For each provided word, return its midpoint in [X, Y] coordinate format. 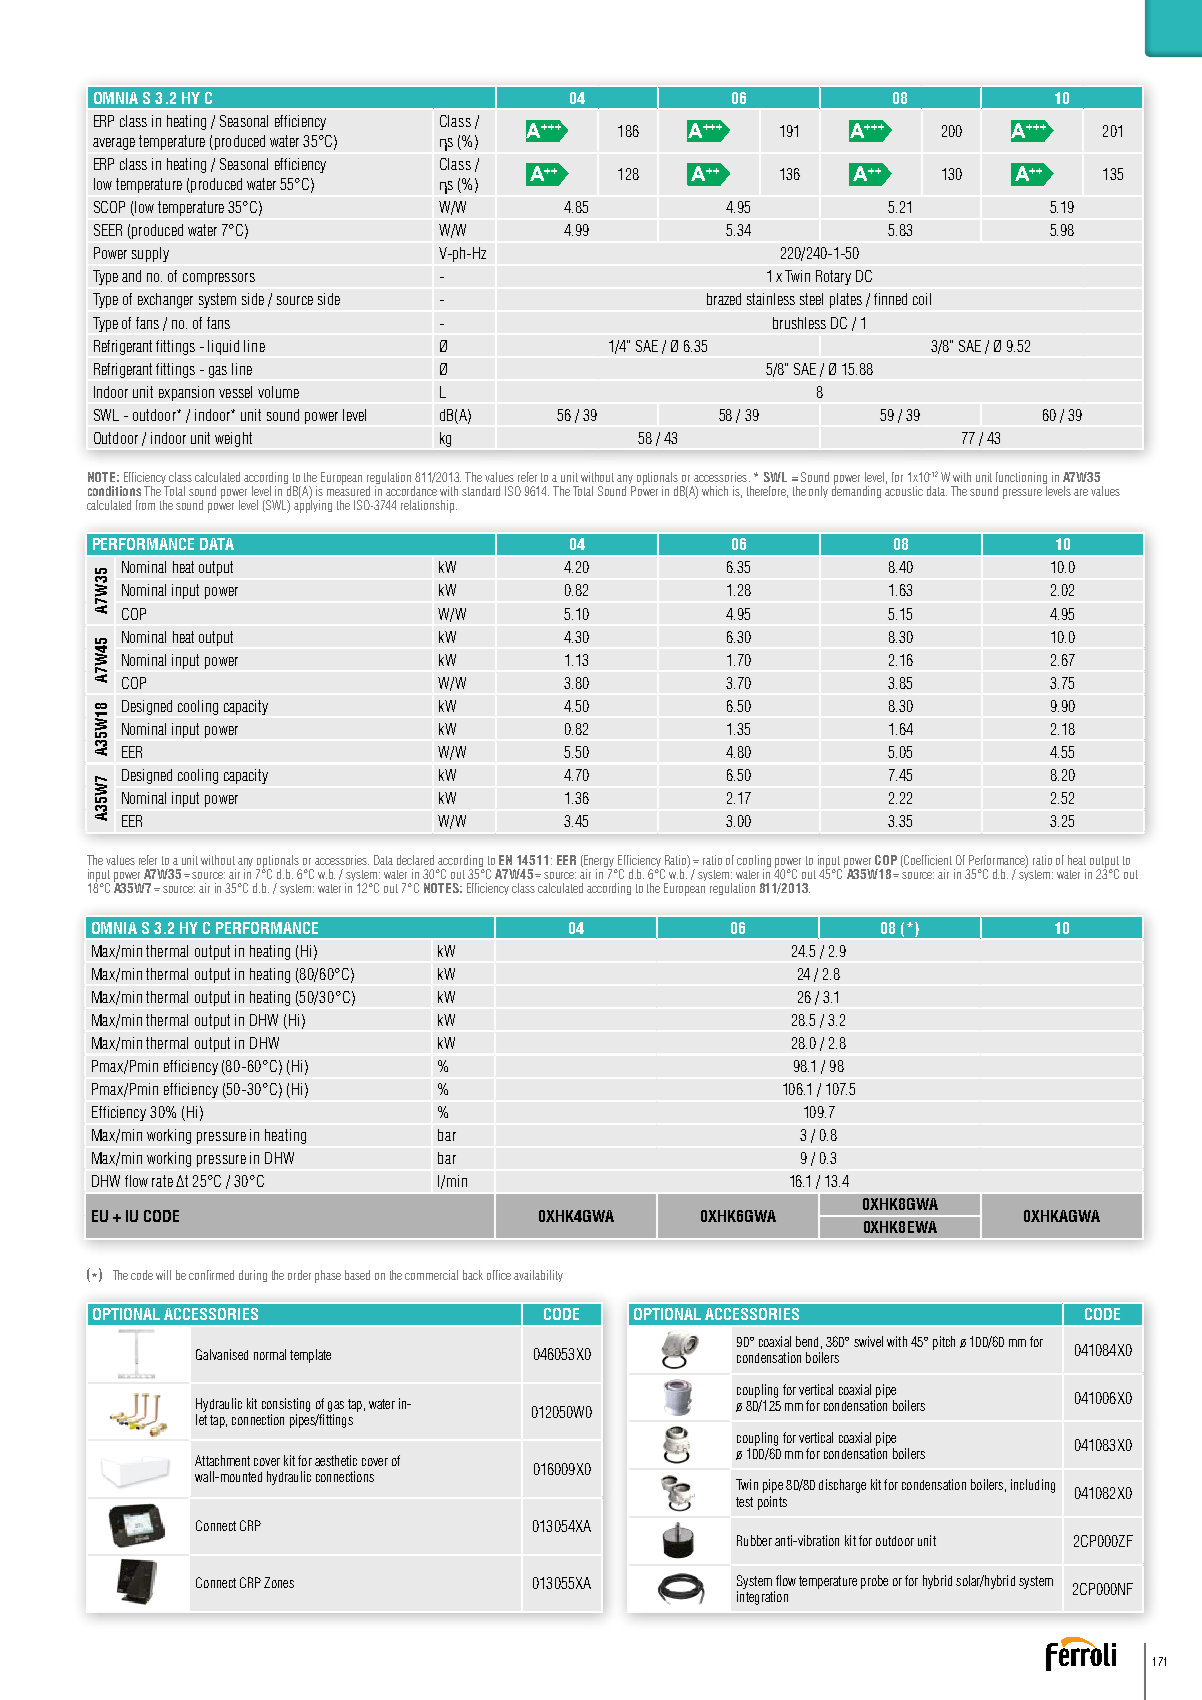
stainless [771, 299]
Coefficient [927, 861]
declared [415, 860]
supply [150, 254]
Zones [279, 1582]
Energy [599, 862]
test [744, 1502]
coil [922, 299]
